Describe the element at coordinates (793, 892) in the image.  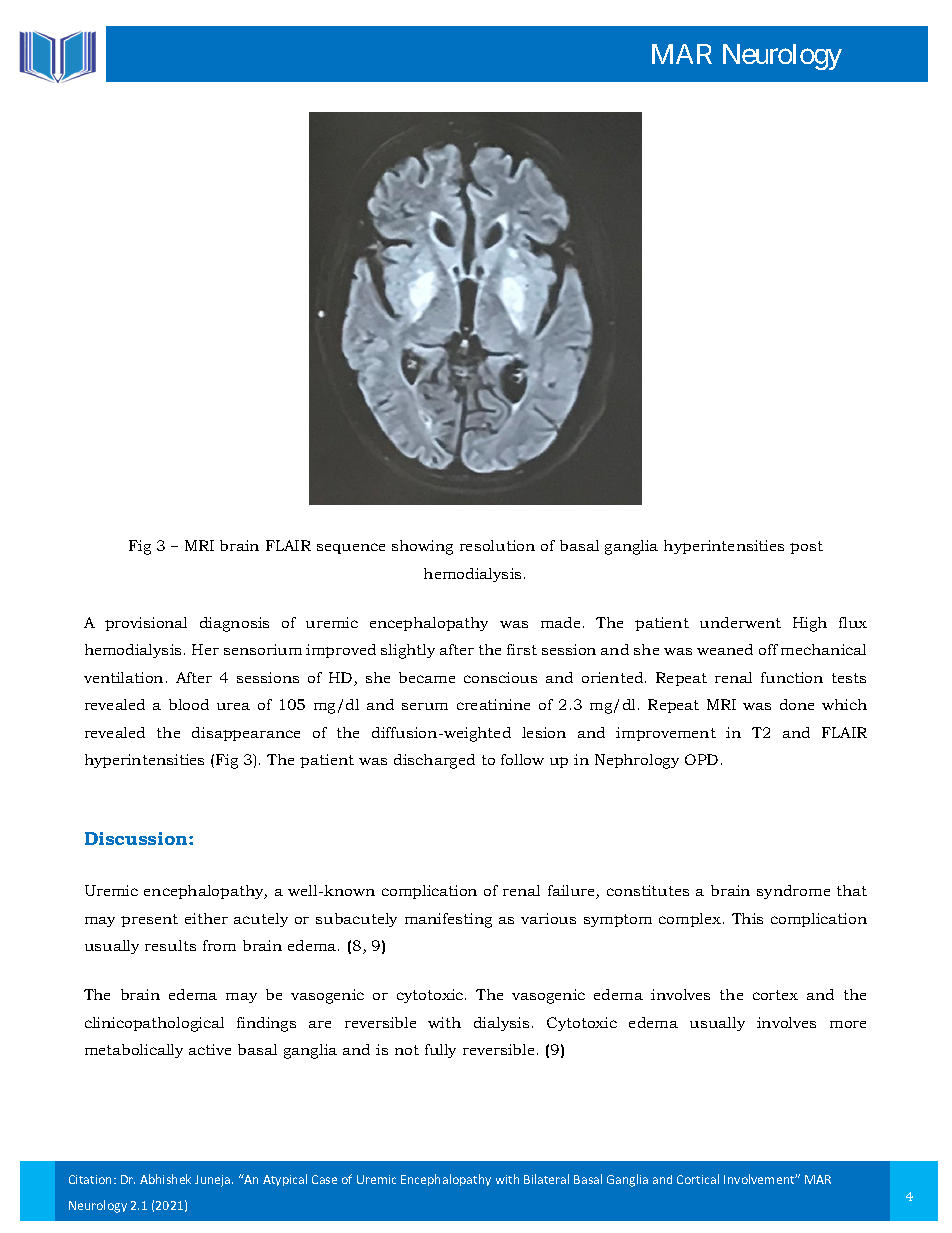
I see `syndrome` at that location.
